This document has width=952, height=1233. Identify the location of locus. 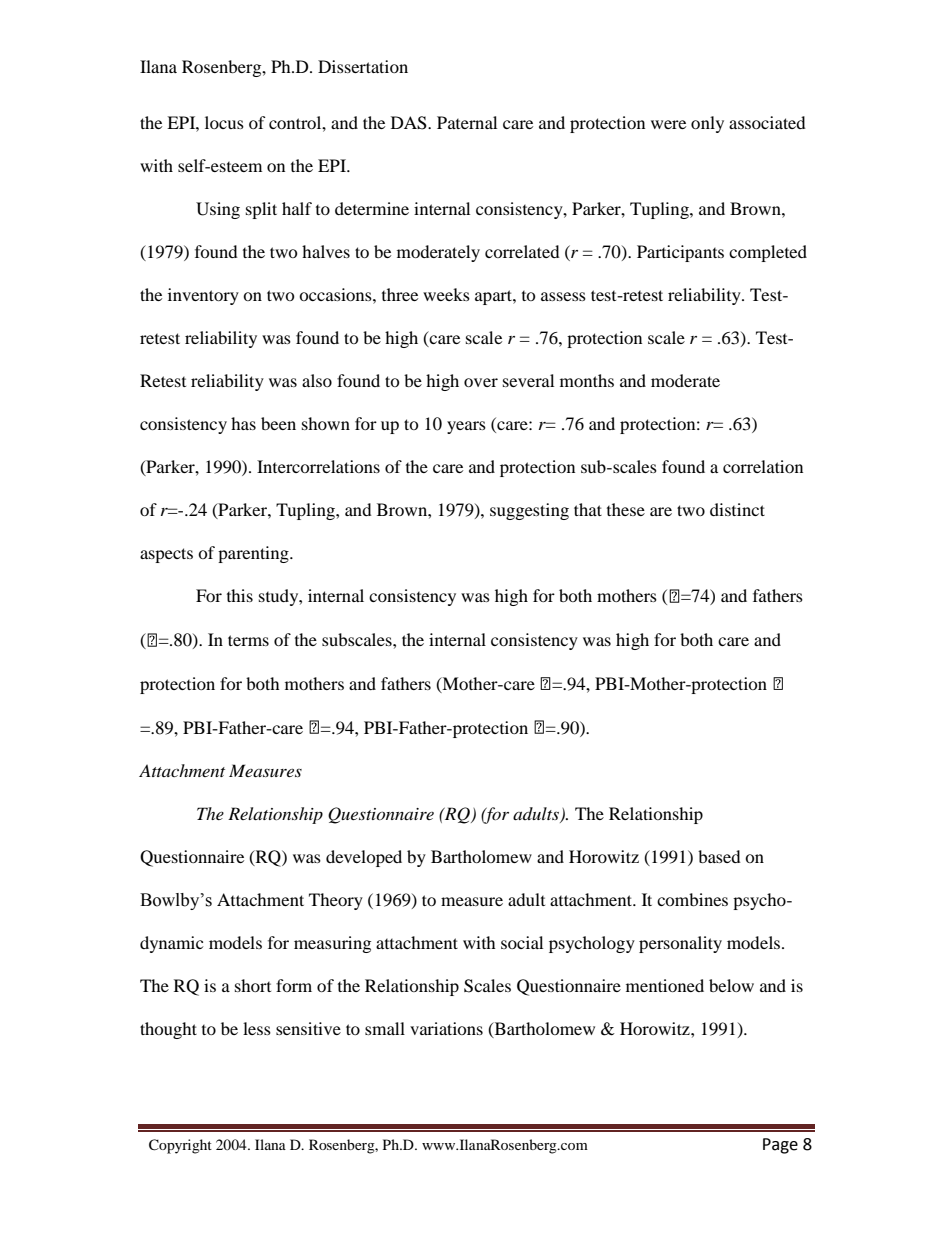
(224, 122).
